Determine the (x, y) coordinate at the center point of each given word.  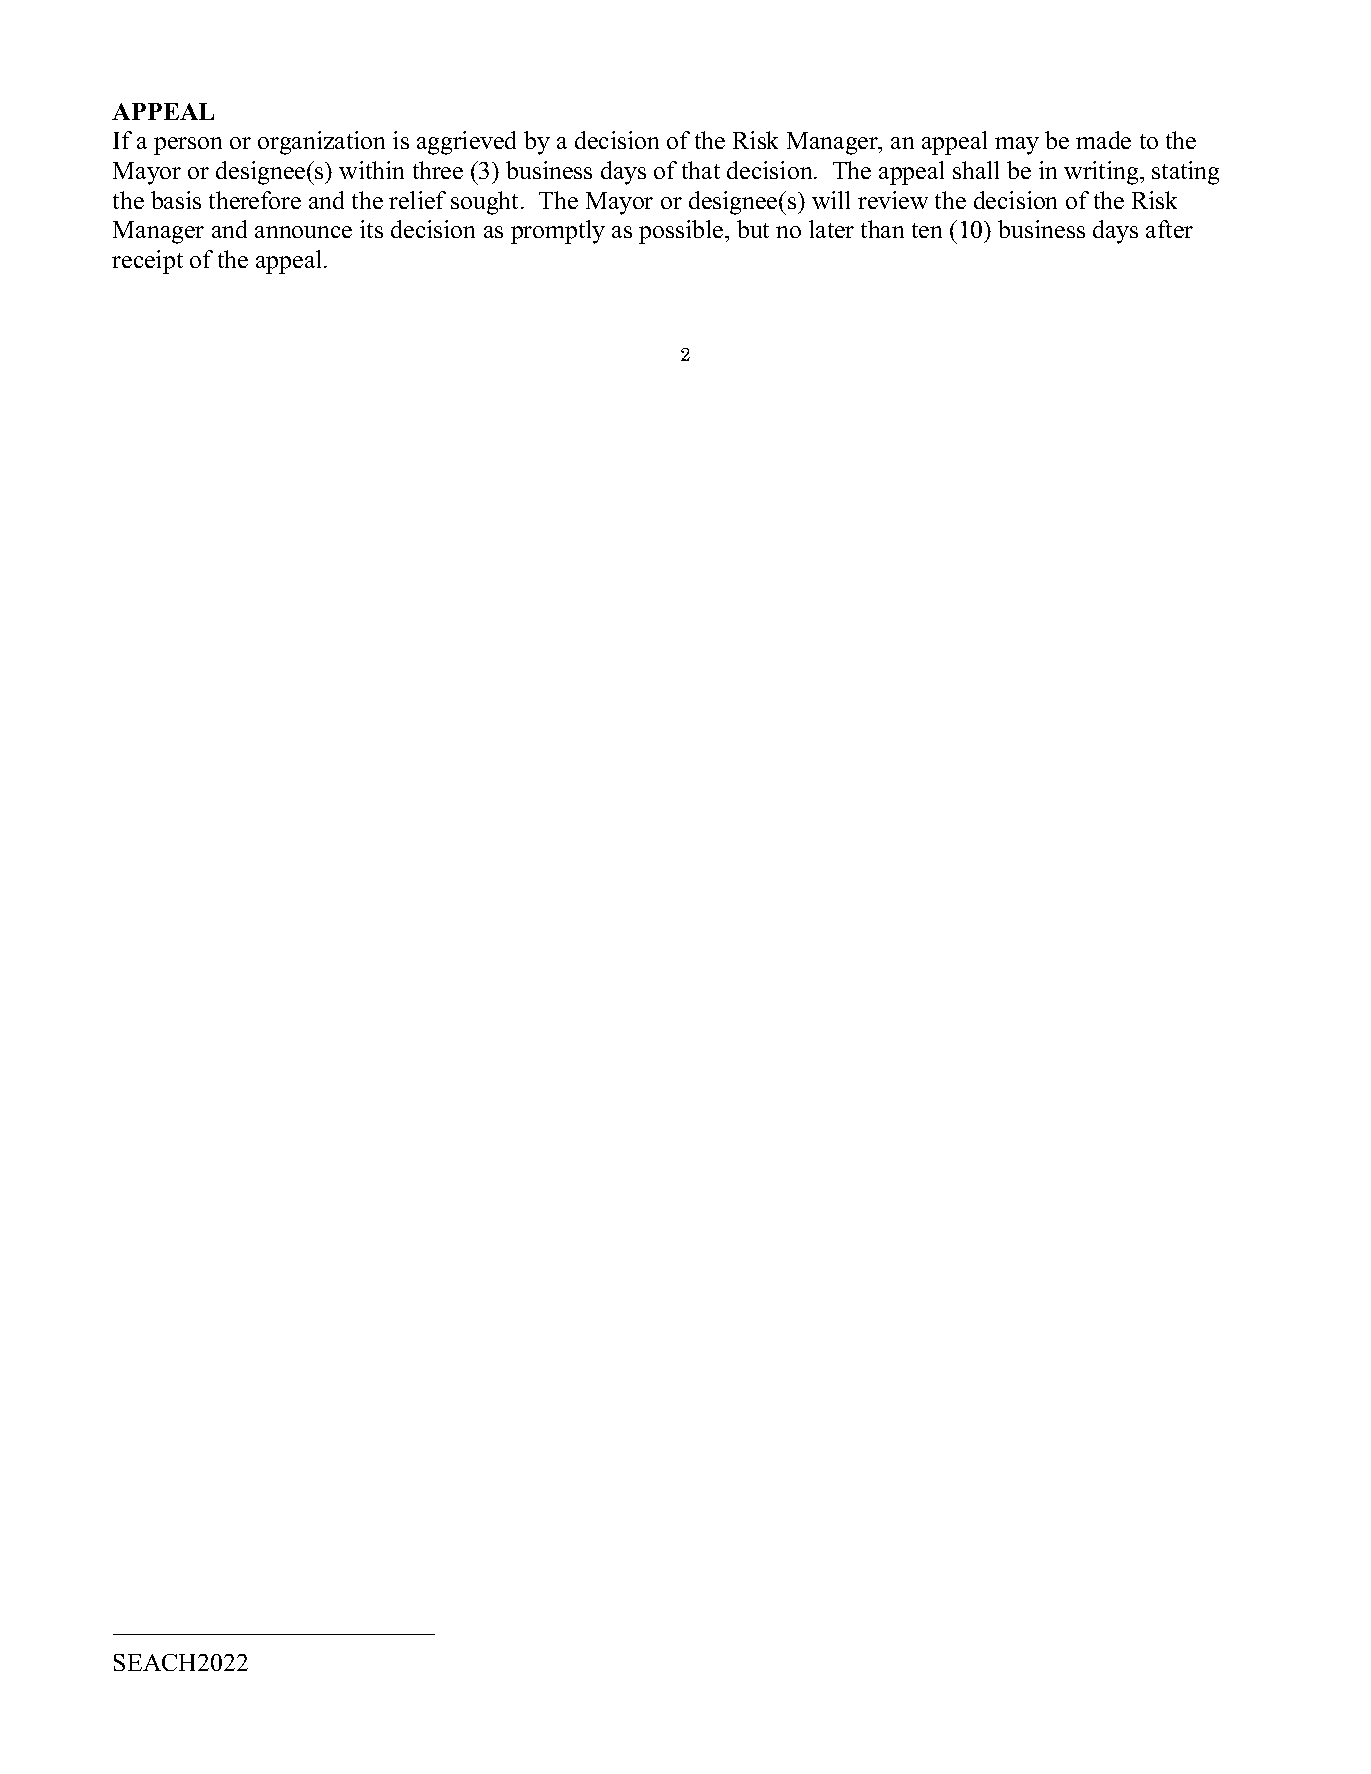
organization (321, 143)
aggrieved (466, 143)
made (1103, 140)
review (893, 200)
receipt (147, 262)
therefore (255, 200)
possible (682, 232)
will (831, 200)
